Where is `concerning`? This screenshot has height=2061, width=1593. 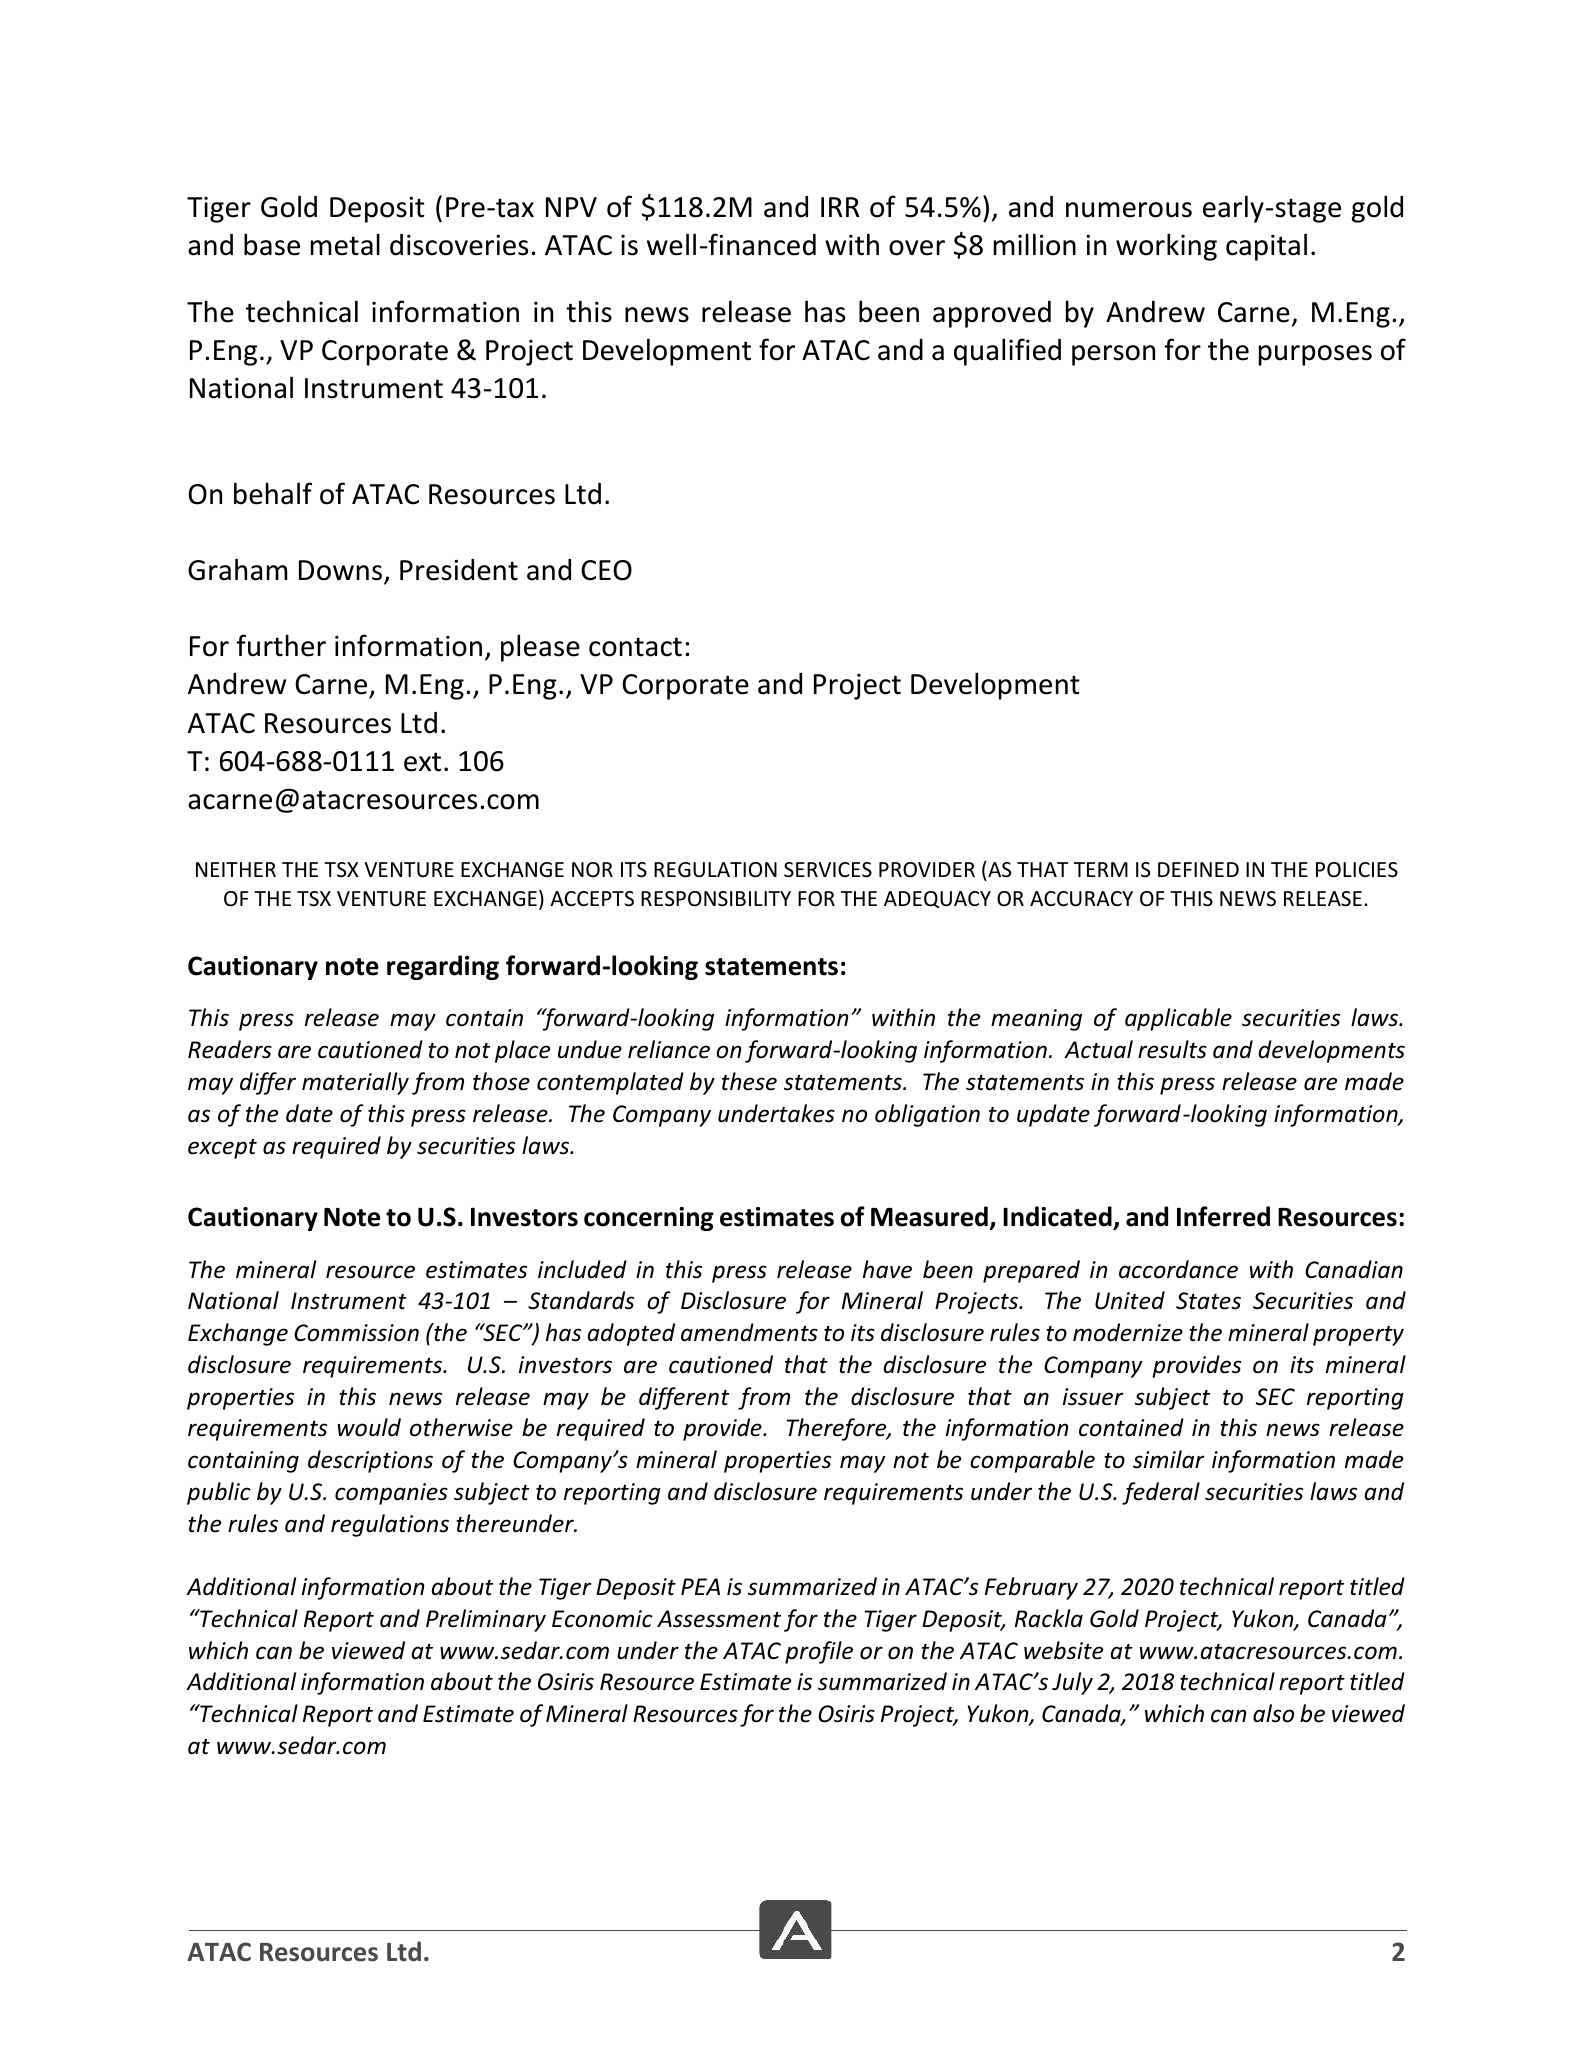
concerning is located at coordinates (649, 1219).
